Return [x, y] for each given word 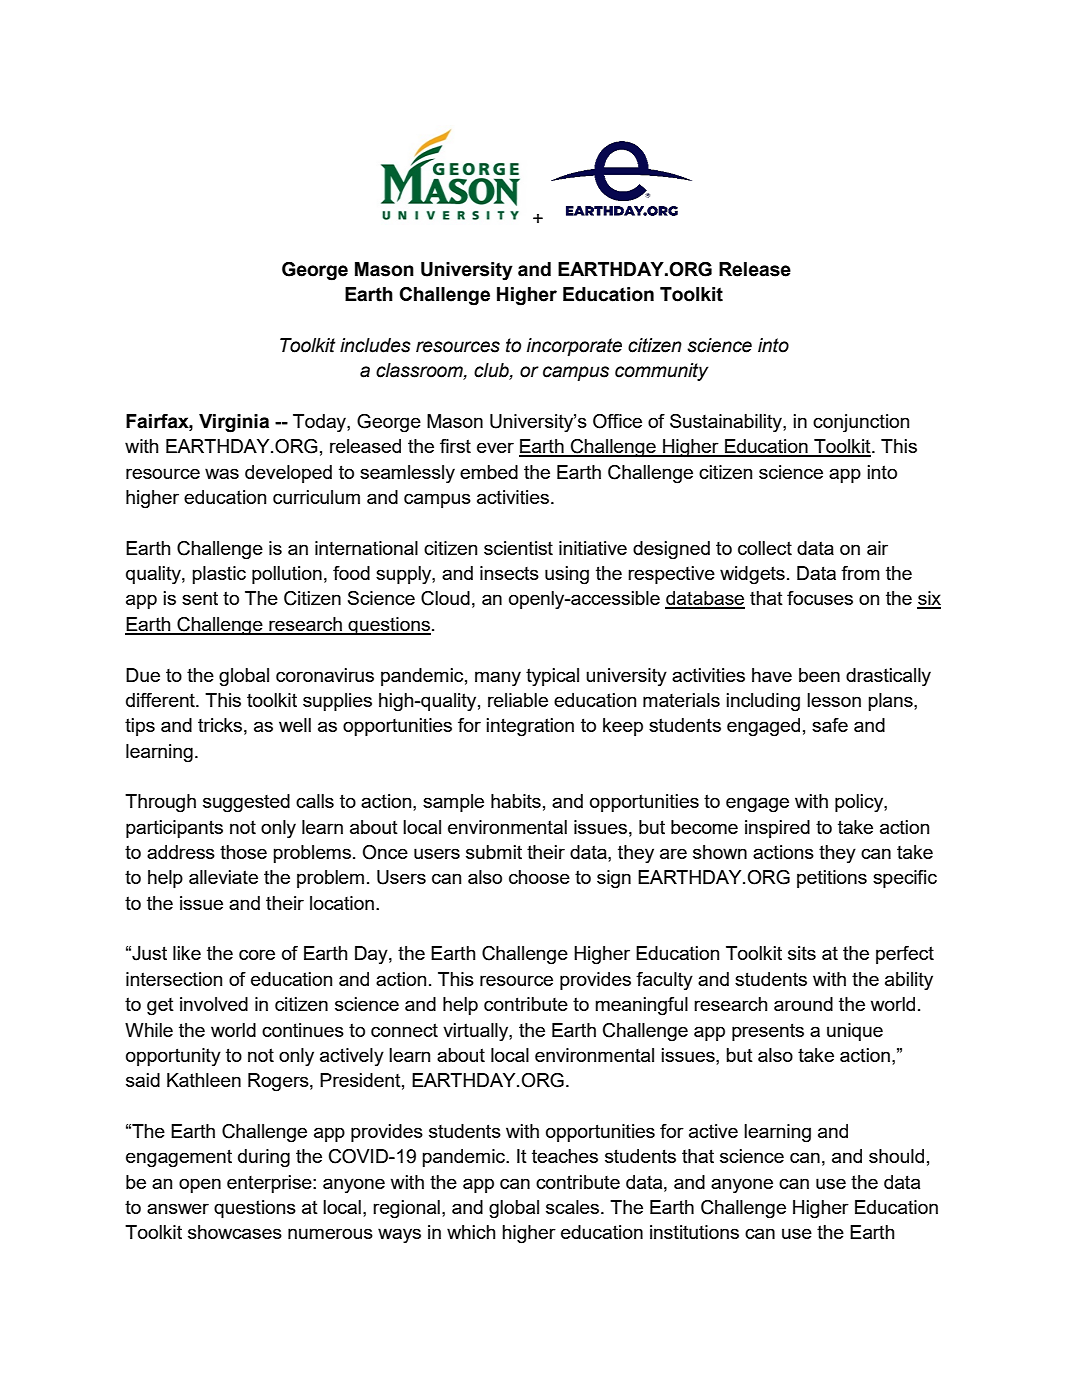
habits [516, 801]
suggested [246, 803]
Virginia [234, 423]
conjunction [861, 423]
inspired [777, 829]
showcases [235, 1232]
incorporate [574, 347]
